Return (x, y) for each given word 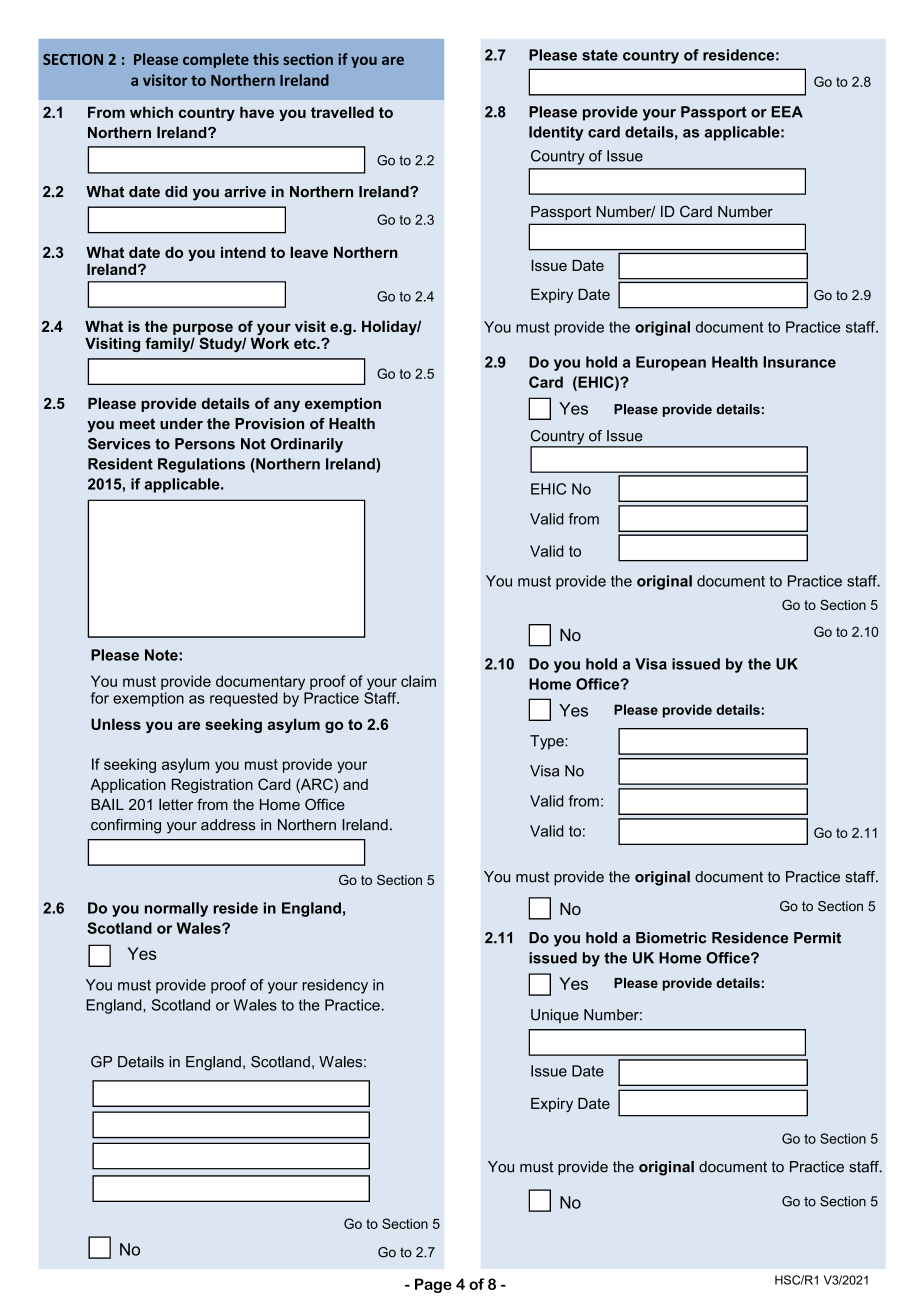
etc (306, 343)
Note (162, 655)
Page (433, 1285)
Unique (555, 1016)
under (181, 424)
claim (418, 681)
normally (176, 909)
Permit (817, 938)
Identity (556, 133)
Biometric (671, 938)
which (151, 112)
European (671, 363)
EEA (787, 112)
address (228, 825)
